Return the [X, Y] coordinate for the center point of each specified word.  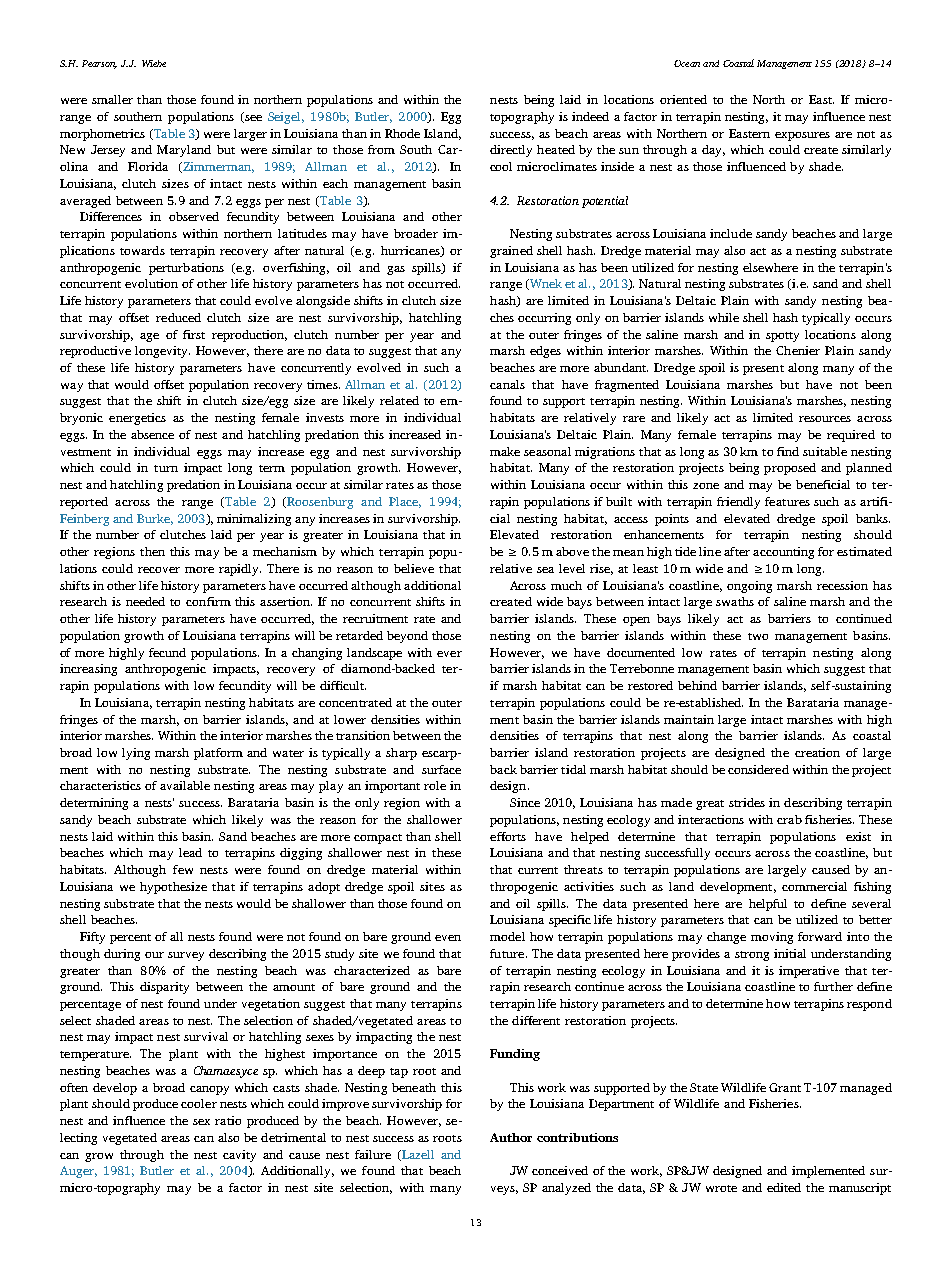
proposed [790, 469]
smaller [112, 99]
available [185, 785]
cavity [239, 1156]
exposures [802, 136]
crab [789, 819]
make [505, 451]
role [435, 785]
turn [166, 468]
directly [511, 151]
